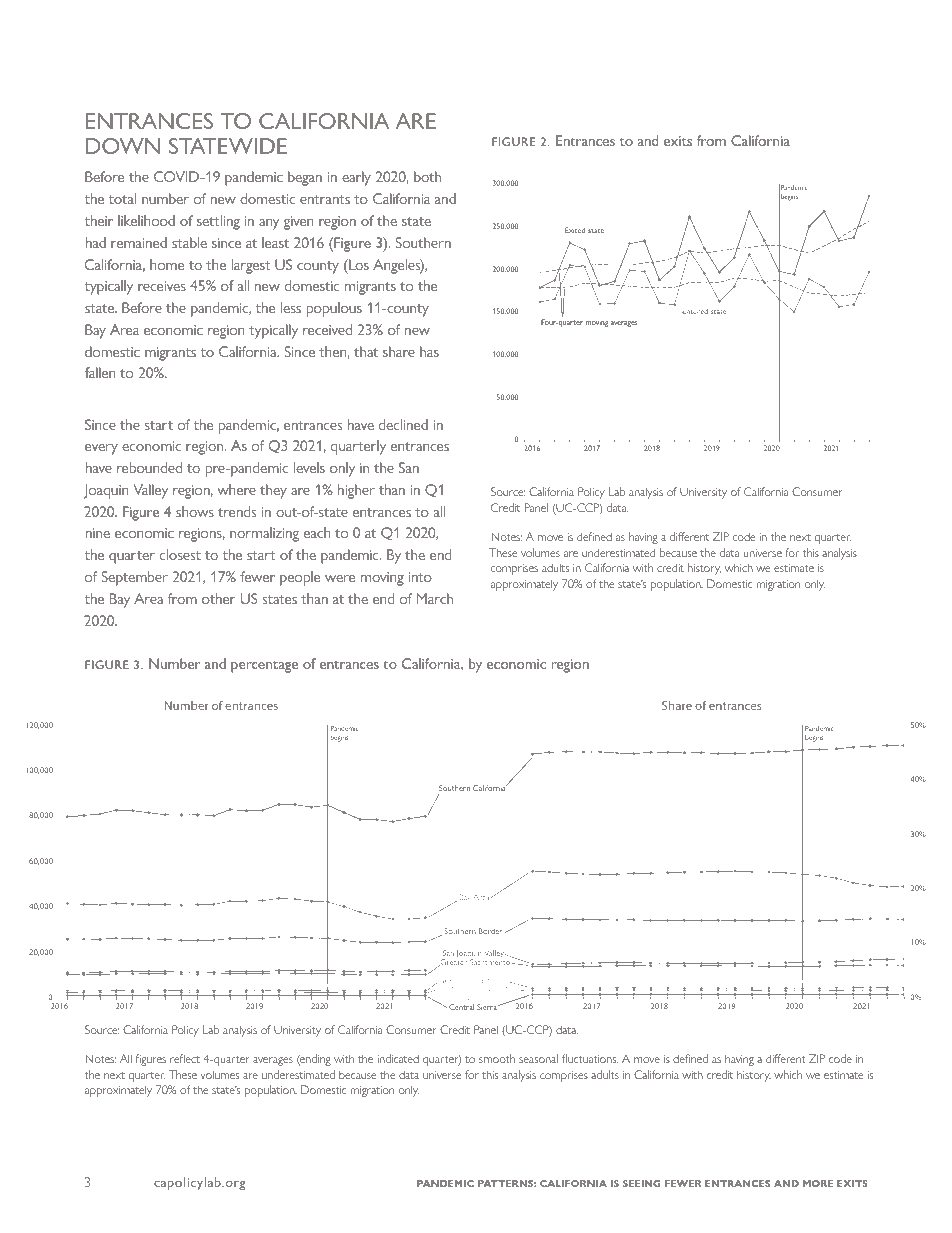  What do you see at coordinates (427, 176) in the screenshot?
I see `both` at bounding box center [427, 176].
